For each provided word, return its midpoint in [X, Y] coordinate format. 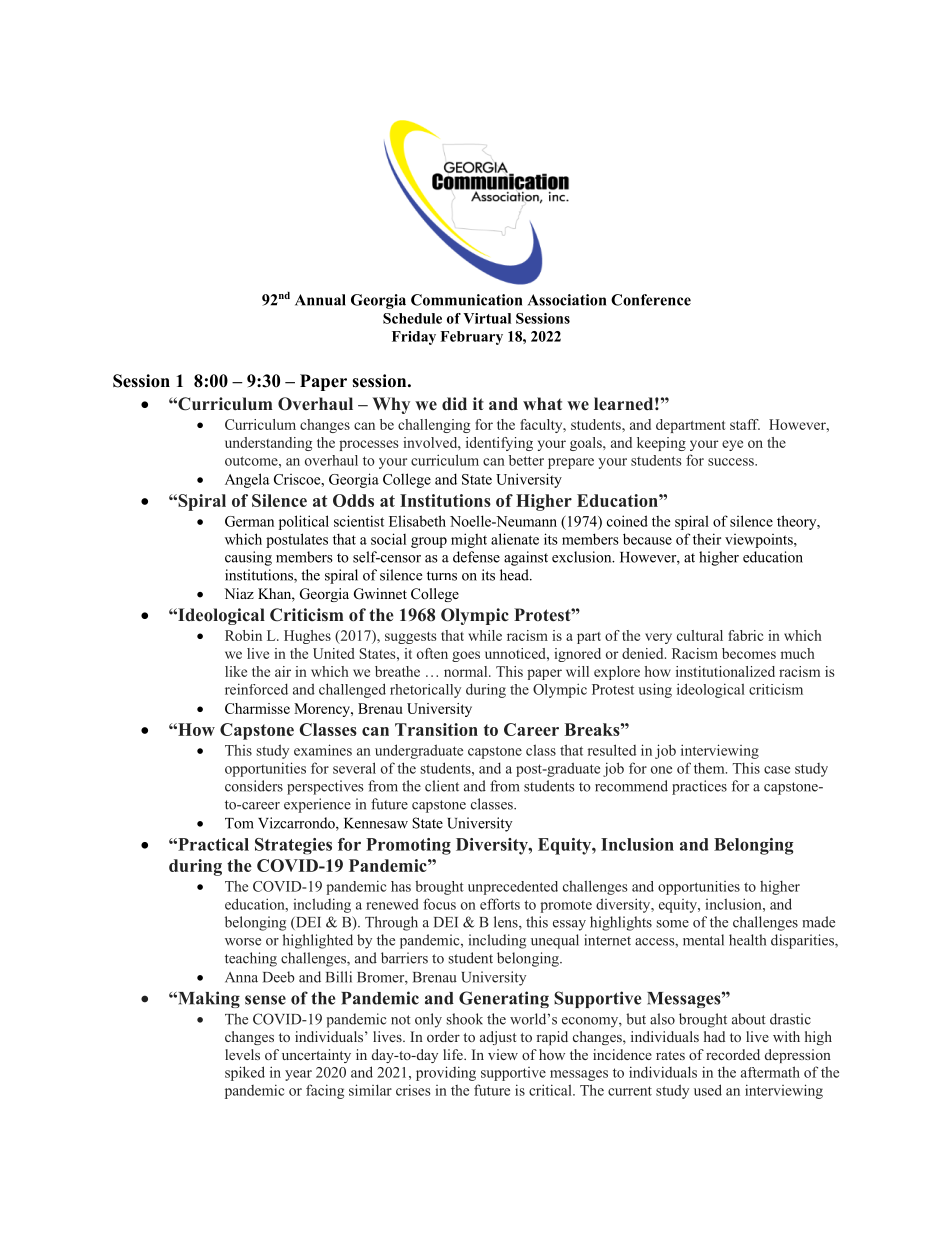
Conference [651, 300]
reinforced [256, 689]
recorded [733, 1054]
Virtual [487, 318]
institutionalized [725, 671]
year [298, 1075]
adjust [498, 1038]
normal [467, 671]
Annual [320, 300]
